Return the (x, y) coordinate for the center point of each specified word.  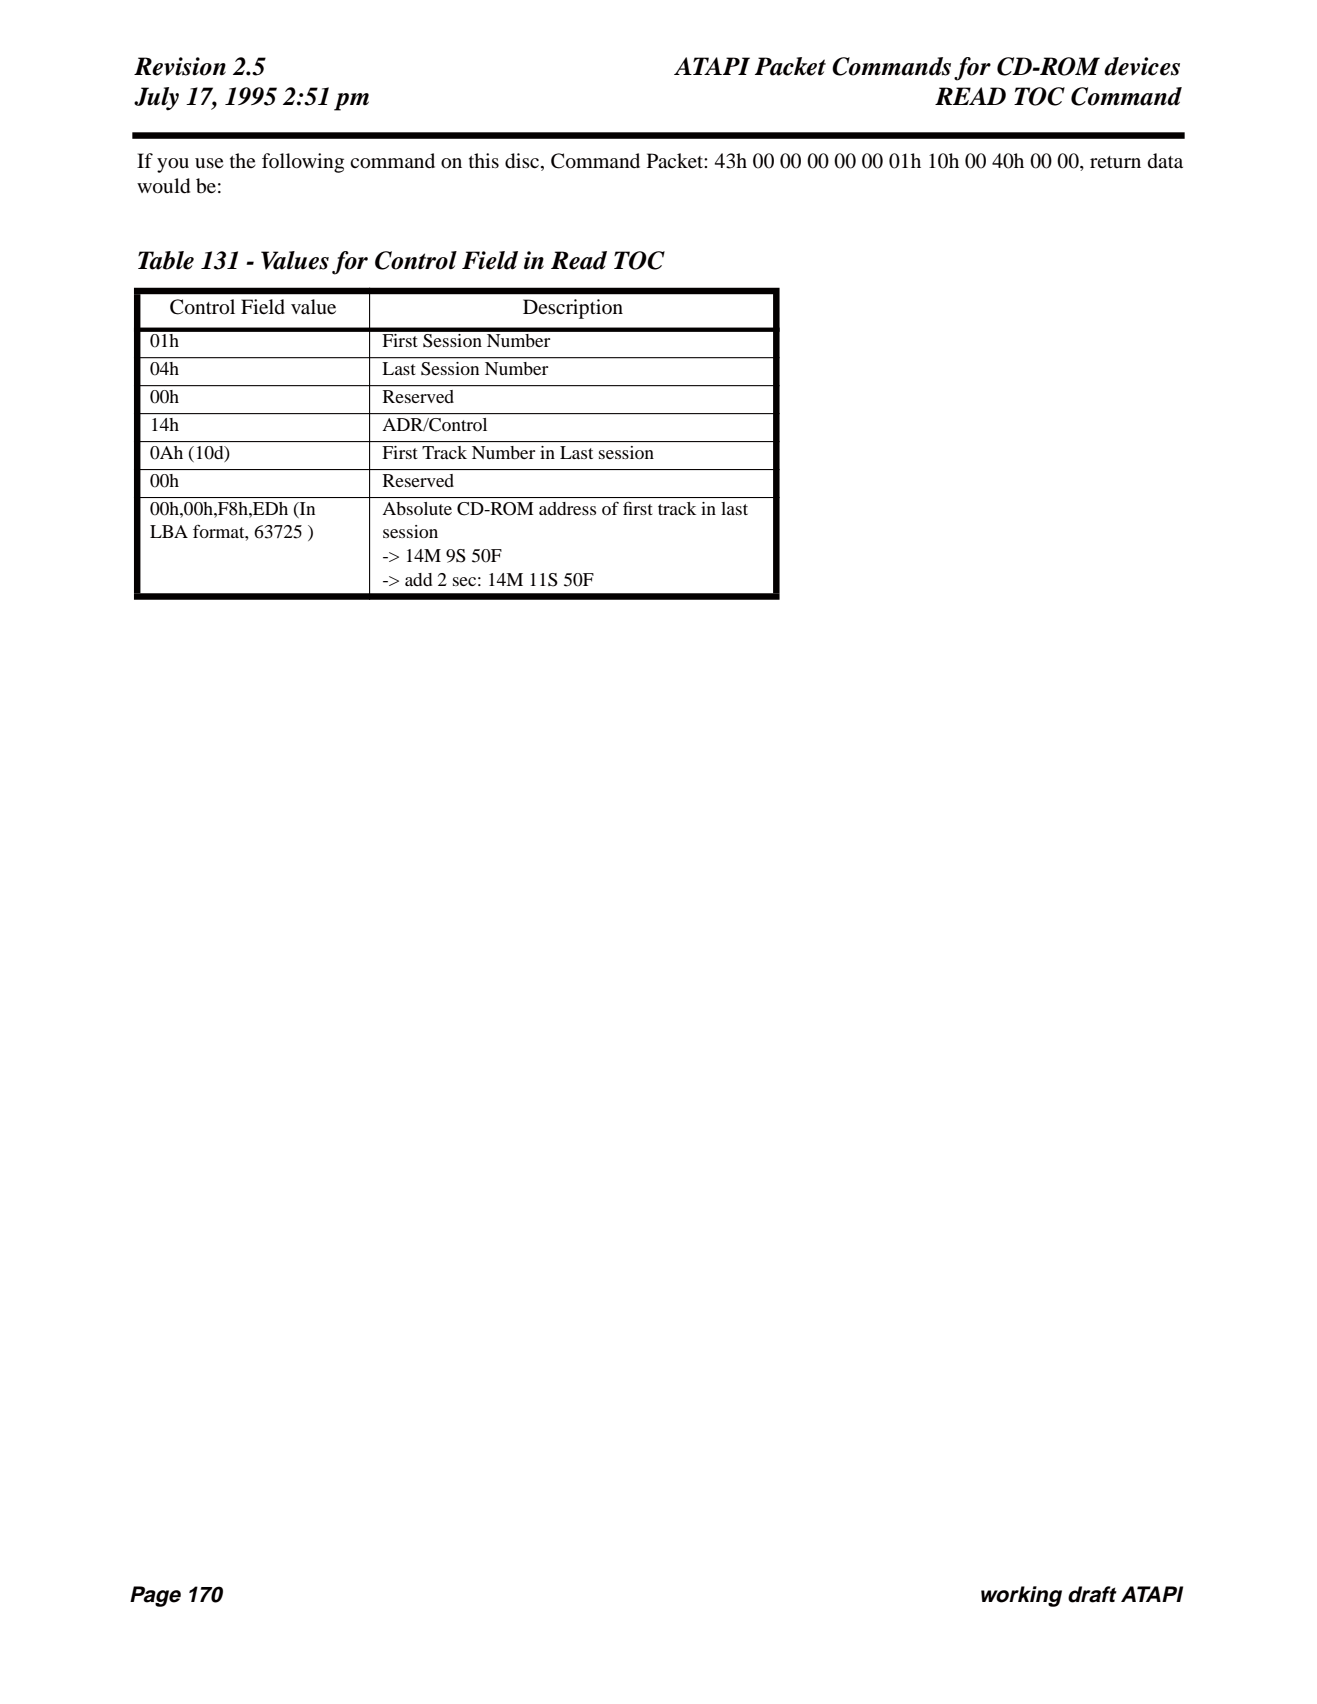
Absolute (417, 508)
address (567, 508)
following (303, 163)
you (173, 165)
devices (1142, 66)
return (1115, 162)
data (1165, 161)
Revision (180, 66)
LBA (169, 531)
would (163, 186)
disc (523, 161)
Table (166, 260)
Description (573, 309)
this (484, 161)
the (242, 160)
